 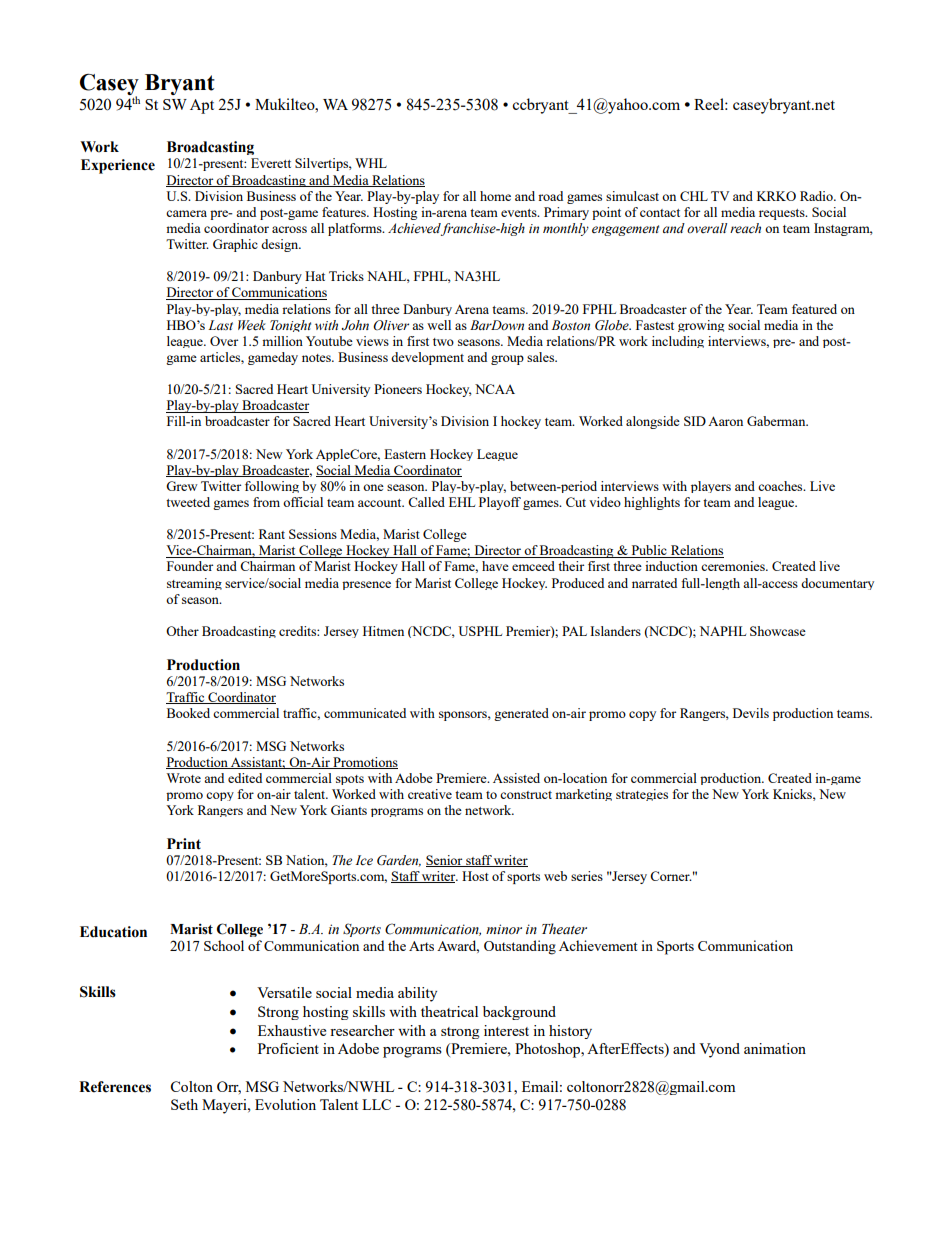 What do you see at coordinates (778, 631) in the screenshot?
I see `Showcase` at bounding box center [778, 631].
